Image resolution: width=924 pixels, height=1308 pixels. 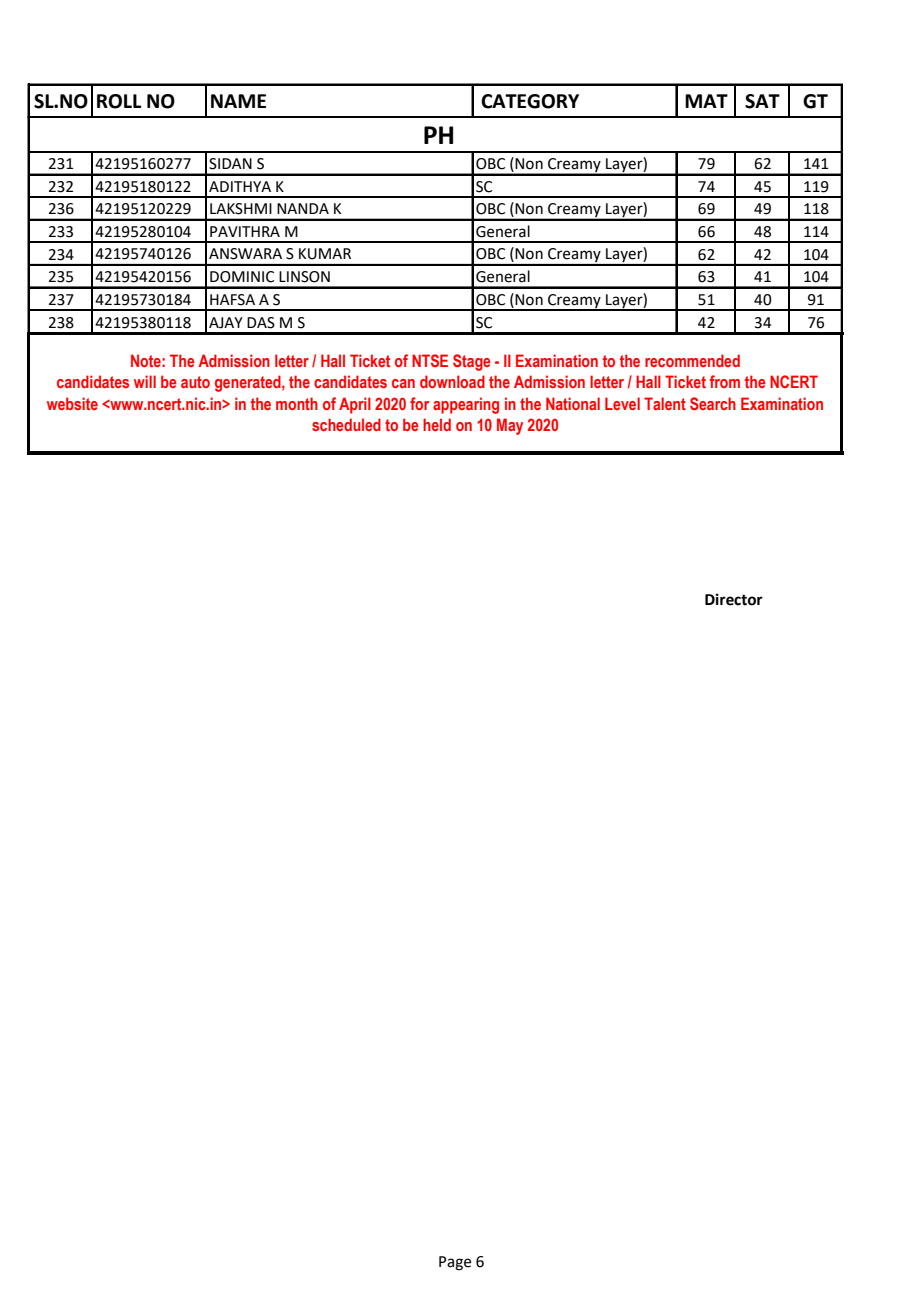 I want to click on scheduled, so click(x=346, y=424).
